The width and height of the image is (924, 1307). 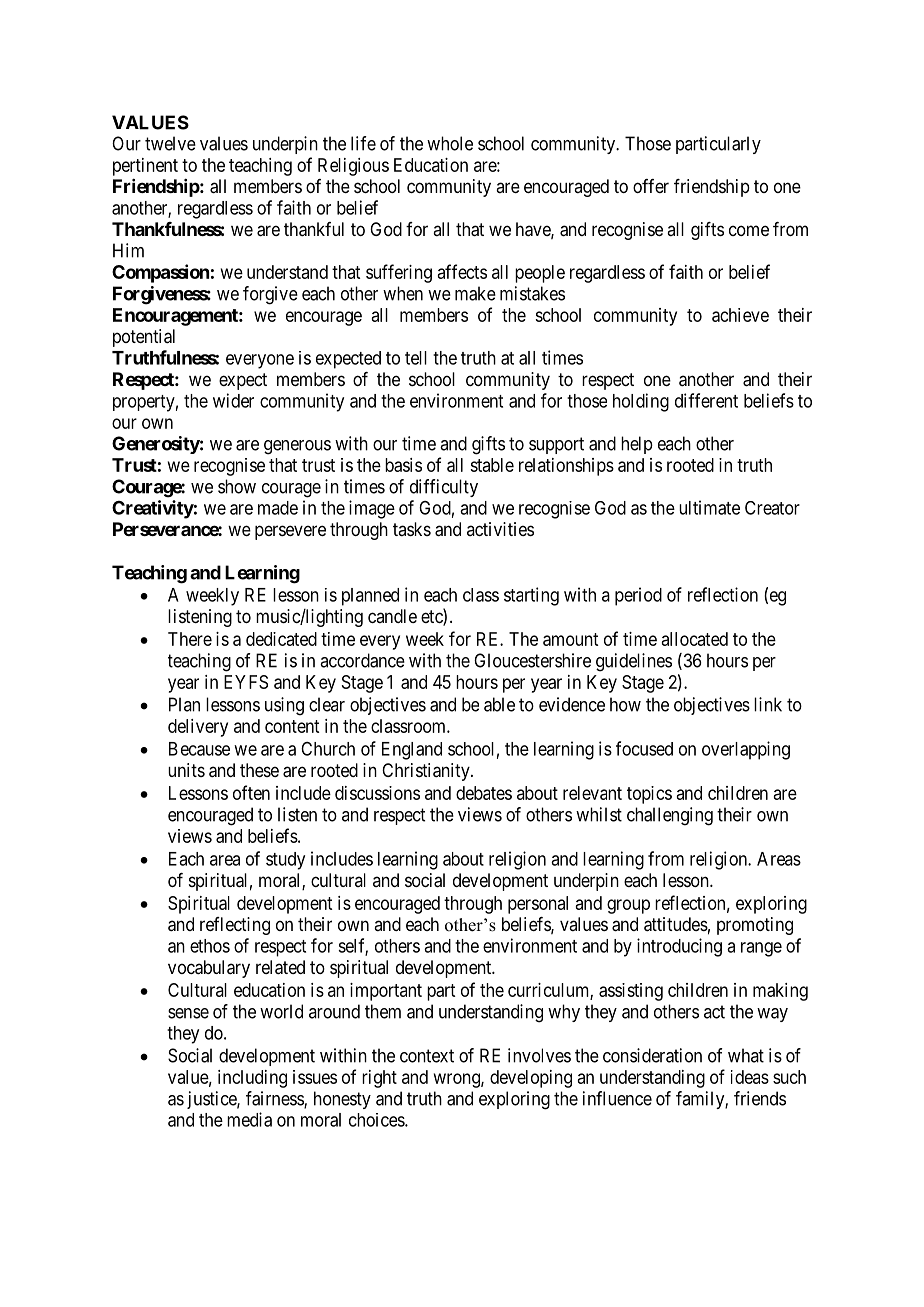 What do you see at coordinates (676, 924) in the image?
I see `attitudes` at bounding box center [676, 924].
